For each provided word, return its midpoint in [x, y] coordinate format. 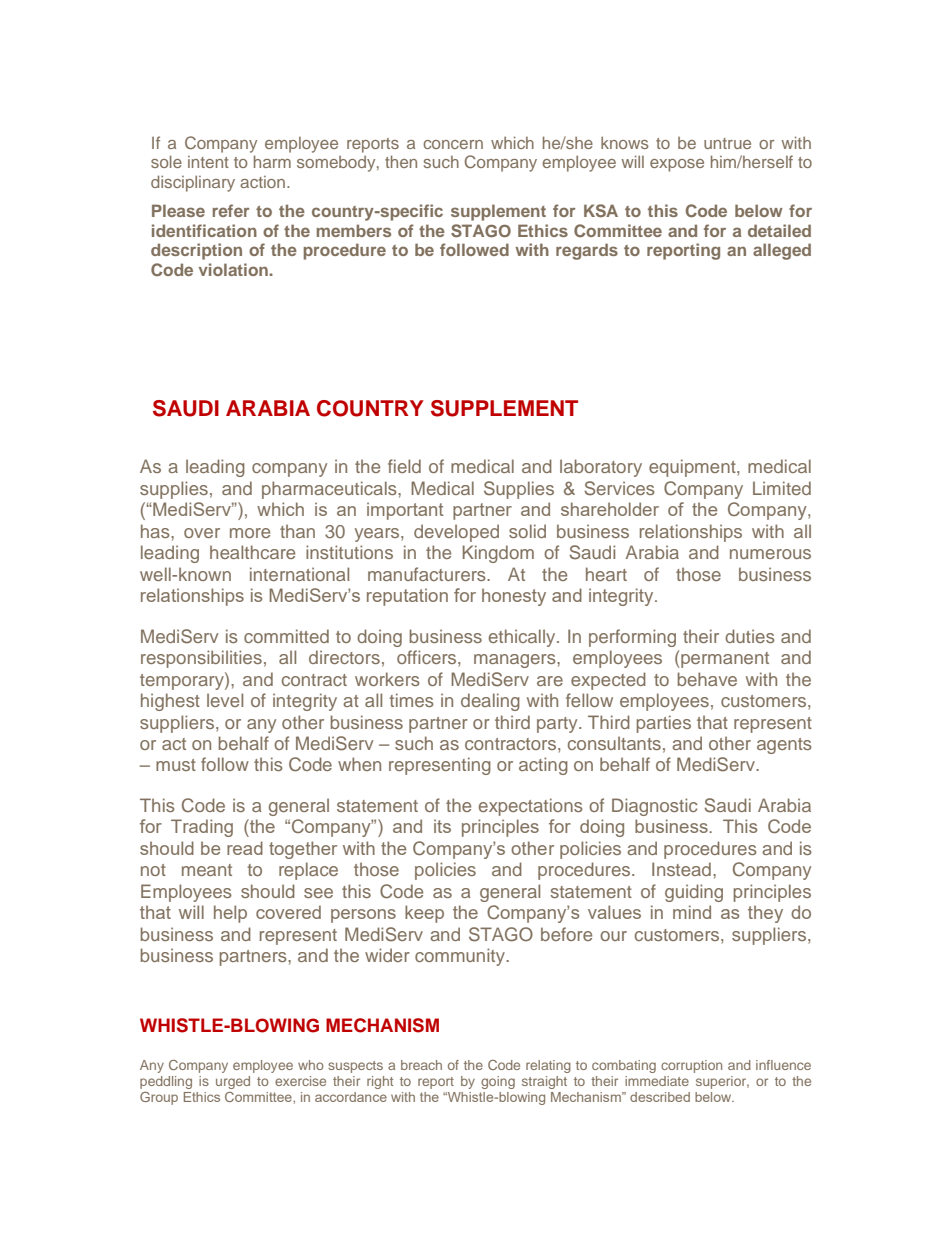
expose [677, 165]
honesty [514, 597]
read [245, 848]
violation [233, 269]
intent [208, 162]
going [498, 1082]
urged [233, 1082]
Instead [681, 869]
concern [453, 144]
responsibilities [201, 659]
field [404, 466]
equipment [693, 468]
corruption [691, 1066]
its [442, 826]
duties [750, 636]
